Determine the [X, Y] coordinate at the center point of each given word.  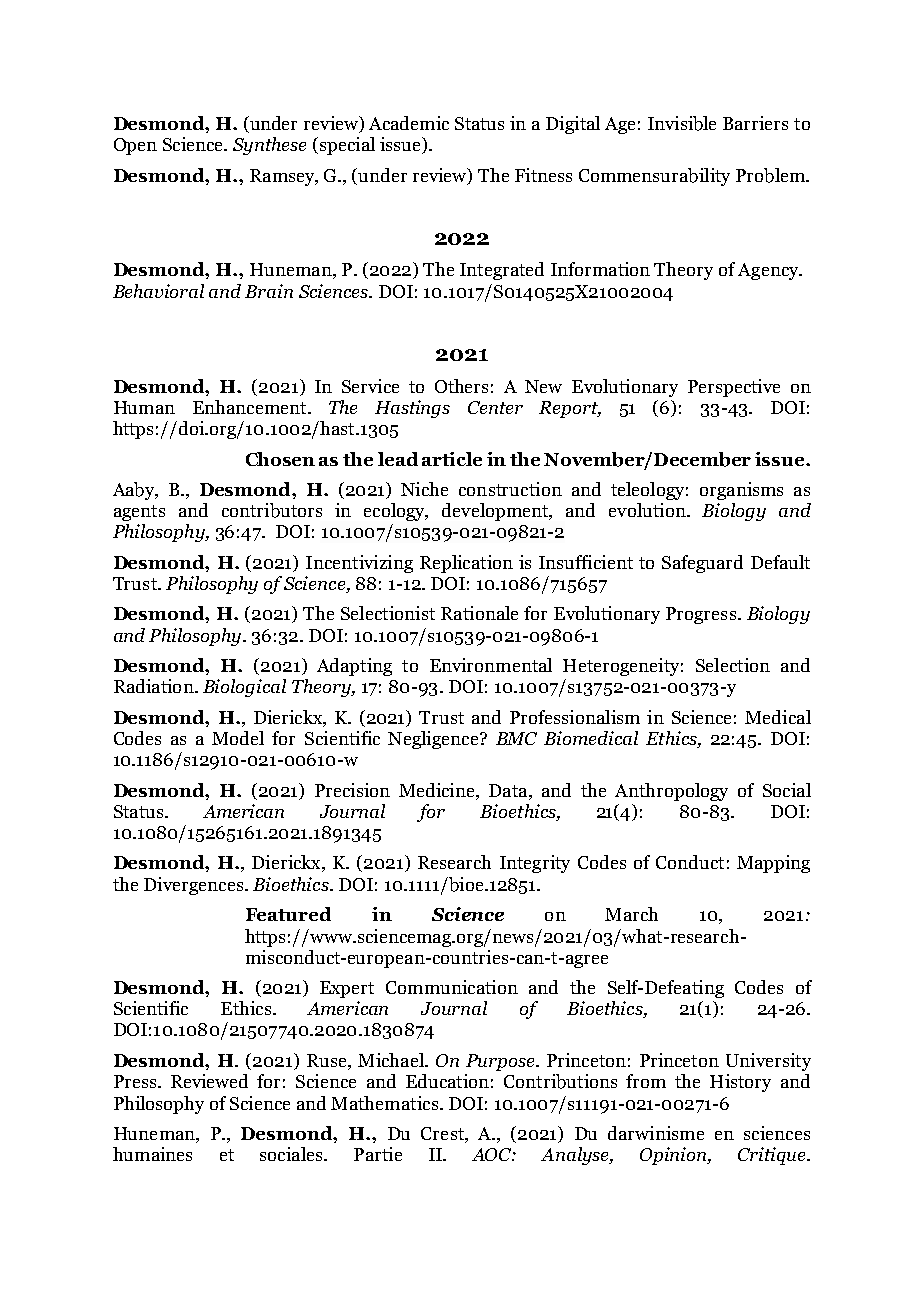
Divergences [193, 886]
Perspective [734, 388]
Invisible [682, 123]
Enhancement [251, 407]
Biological [244, 688]
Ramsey [283, 177]
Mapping [773, 864]
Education [447, 1081]
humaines [152, 1154]
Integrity [535, 864]
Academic [409, 123]
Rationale [479, 613]
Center [495, 407]
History [740, 1083]
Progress [701, 615]
